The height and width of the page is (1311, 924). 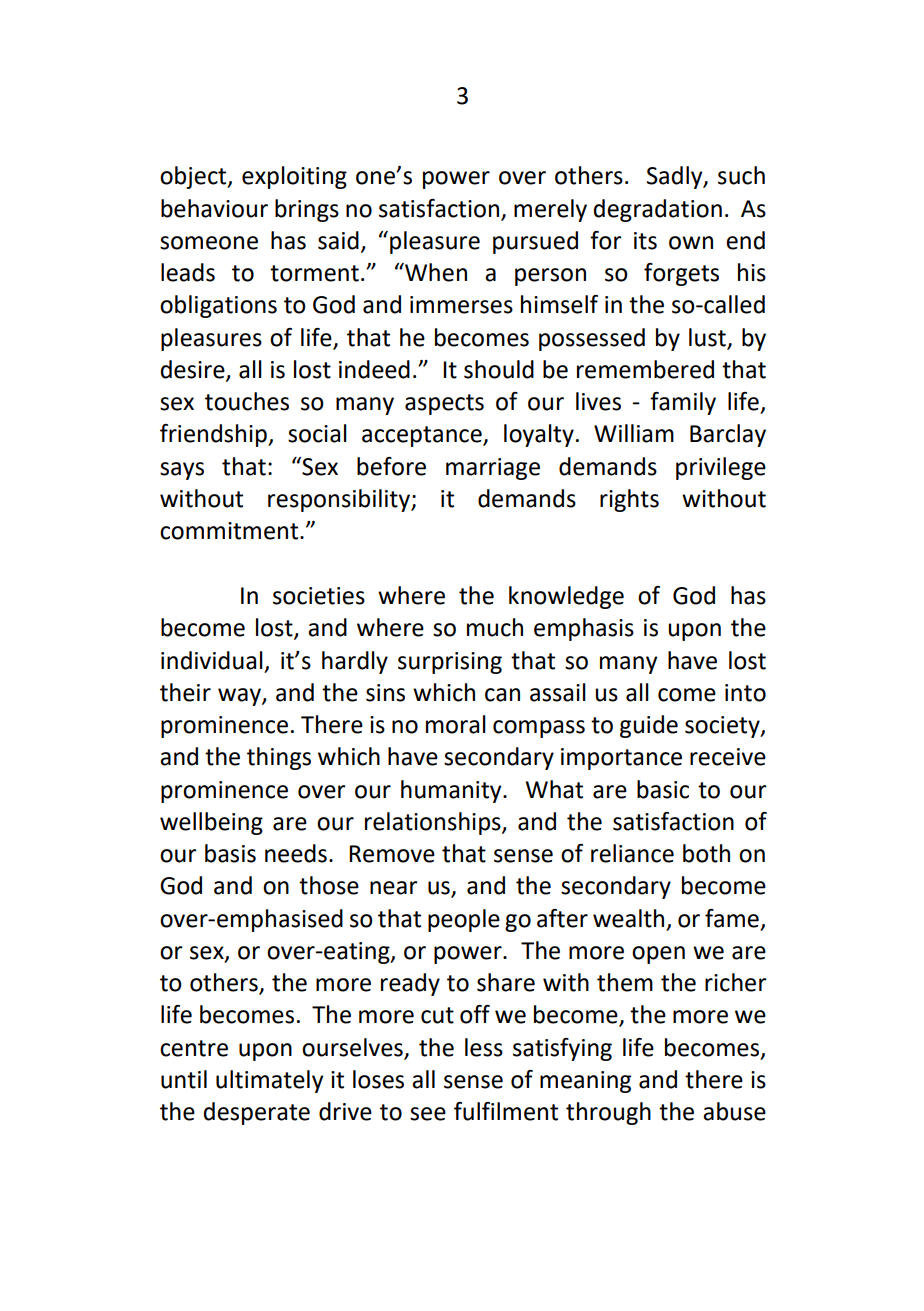 What do you see at coordinates (658, 210) in the page?
I see `degradation` at bounding box center [658, 210].
